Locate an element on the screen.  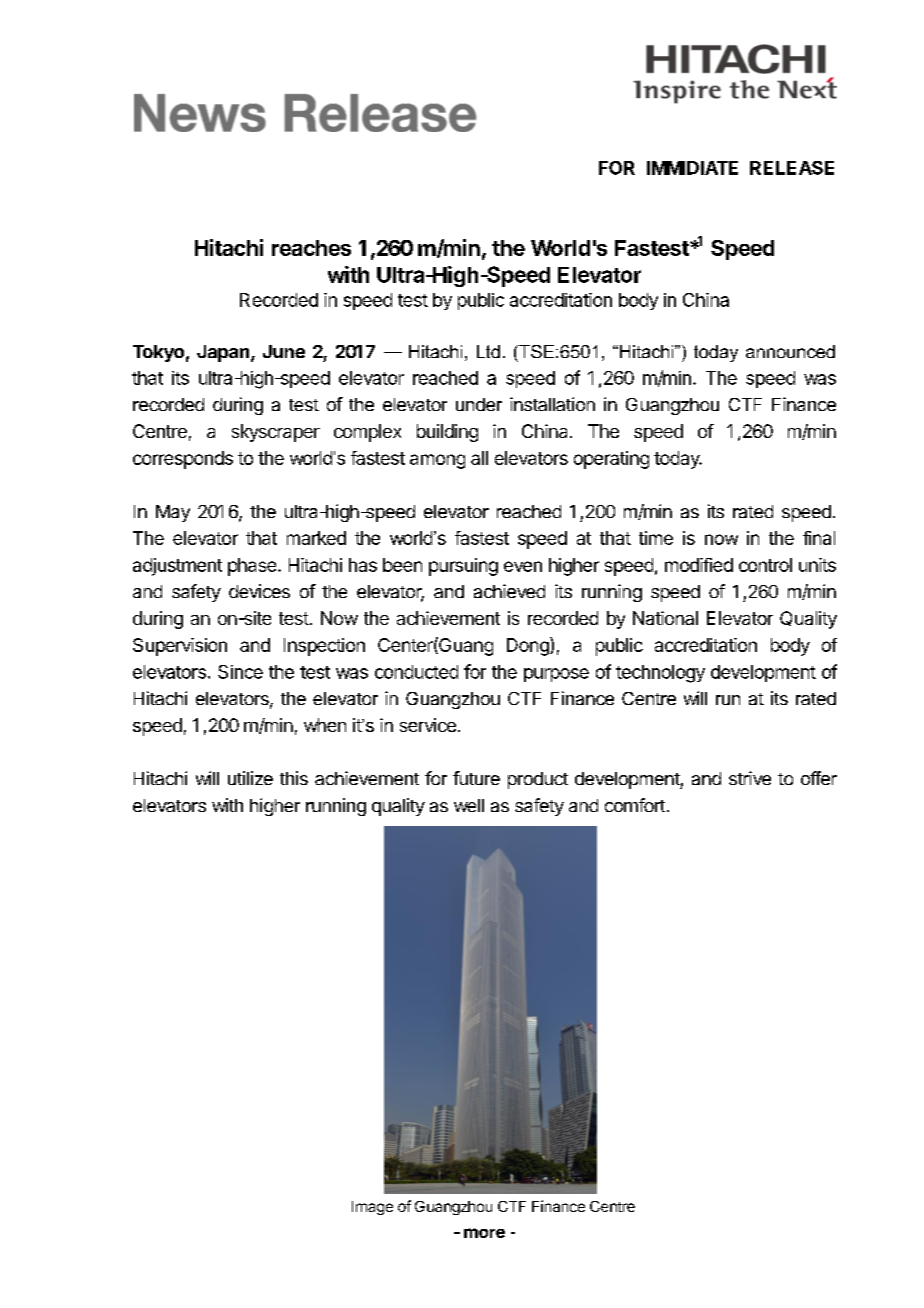
RELEASE is located at coordinates (792, 168).
